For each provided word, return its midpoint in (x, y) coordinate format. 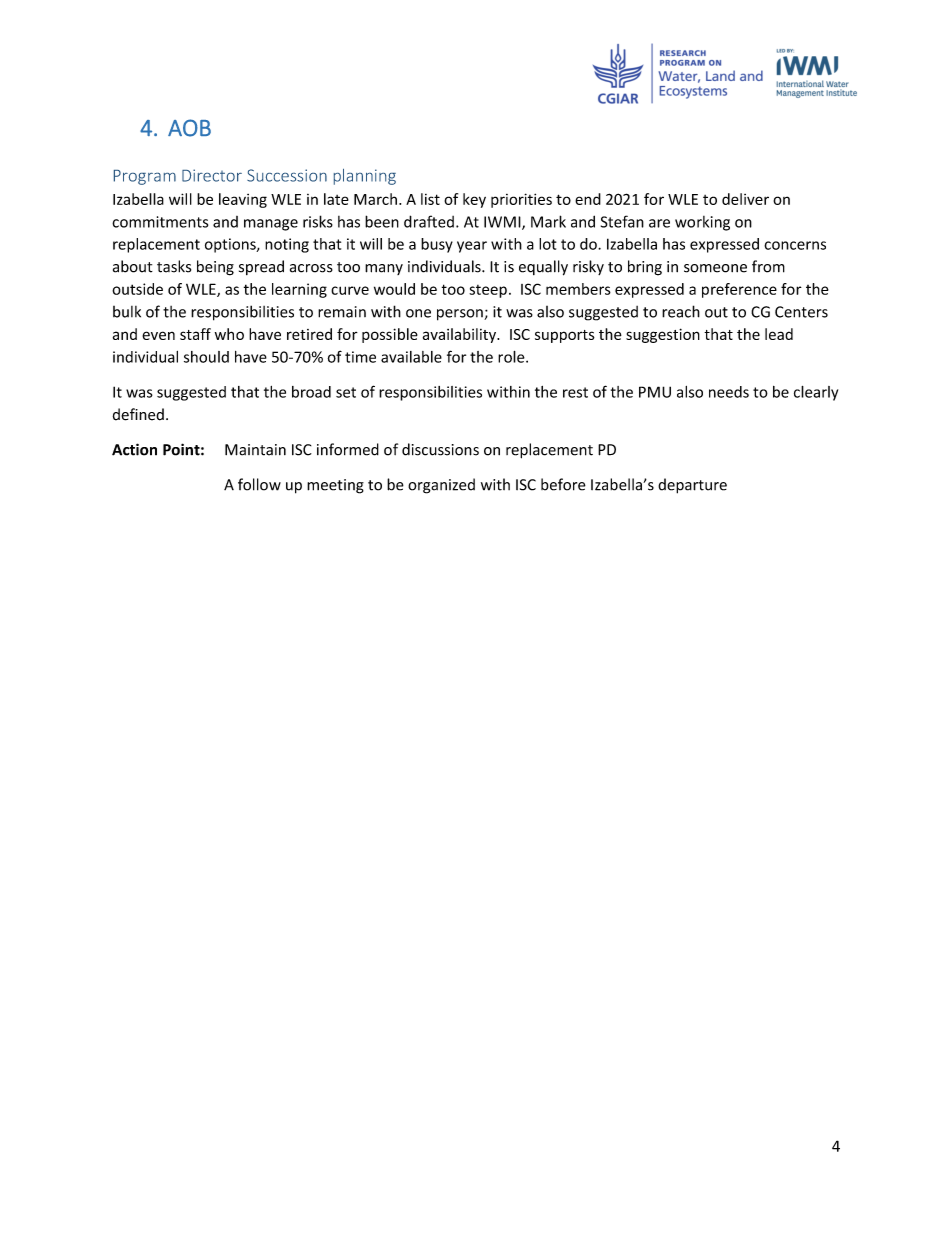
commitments (160, 222)
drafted (429, 221)
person (461, 315)
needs (729, 392)
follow (259, 484)
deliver (745, 199)
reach (681, 311)
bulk (127, 312)
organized (441, 486)
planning (365, 177)
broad (311, 392)
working (702, 223)
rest (575, 392)
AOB (189, 128)
